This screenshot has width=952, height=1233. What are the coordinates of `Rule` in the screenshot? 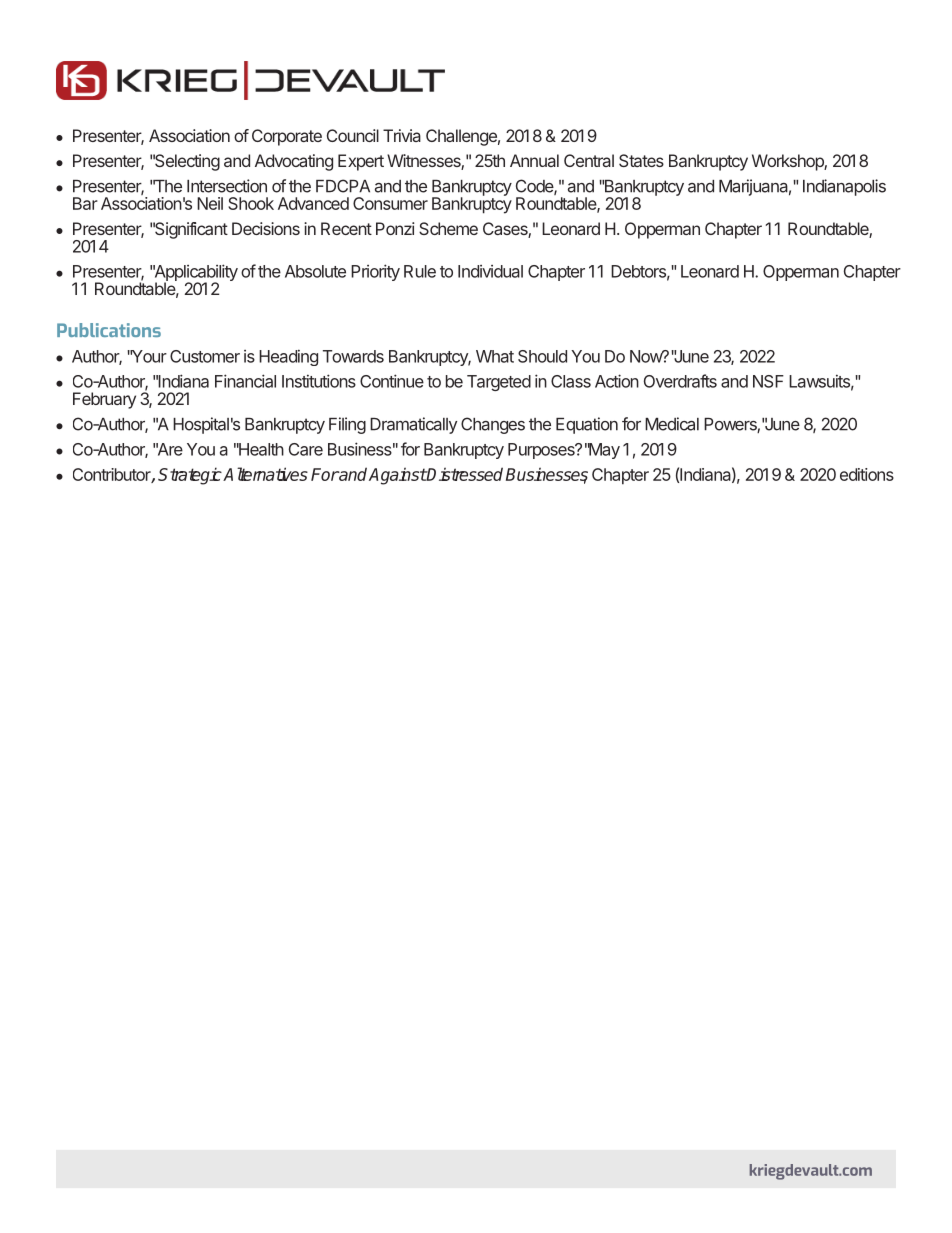 It's located at (420, 271).
